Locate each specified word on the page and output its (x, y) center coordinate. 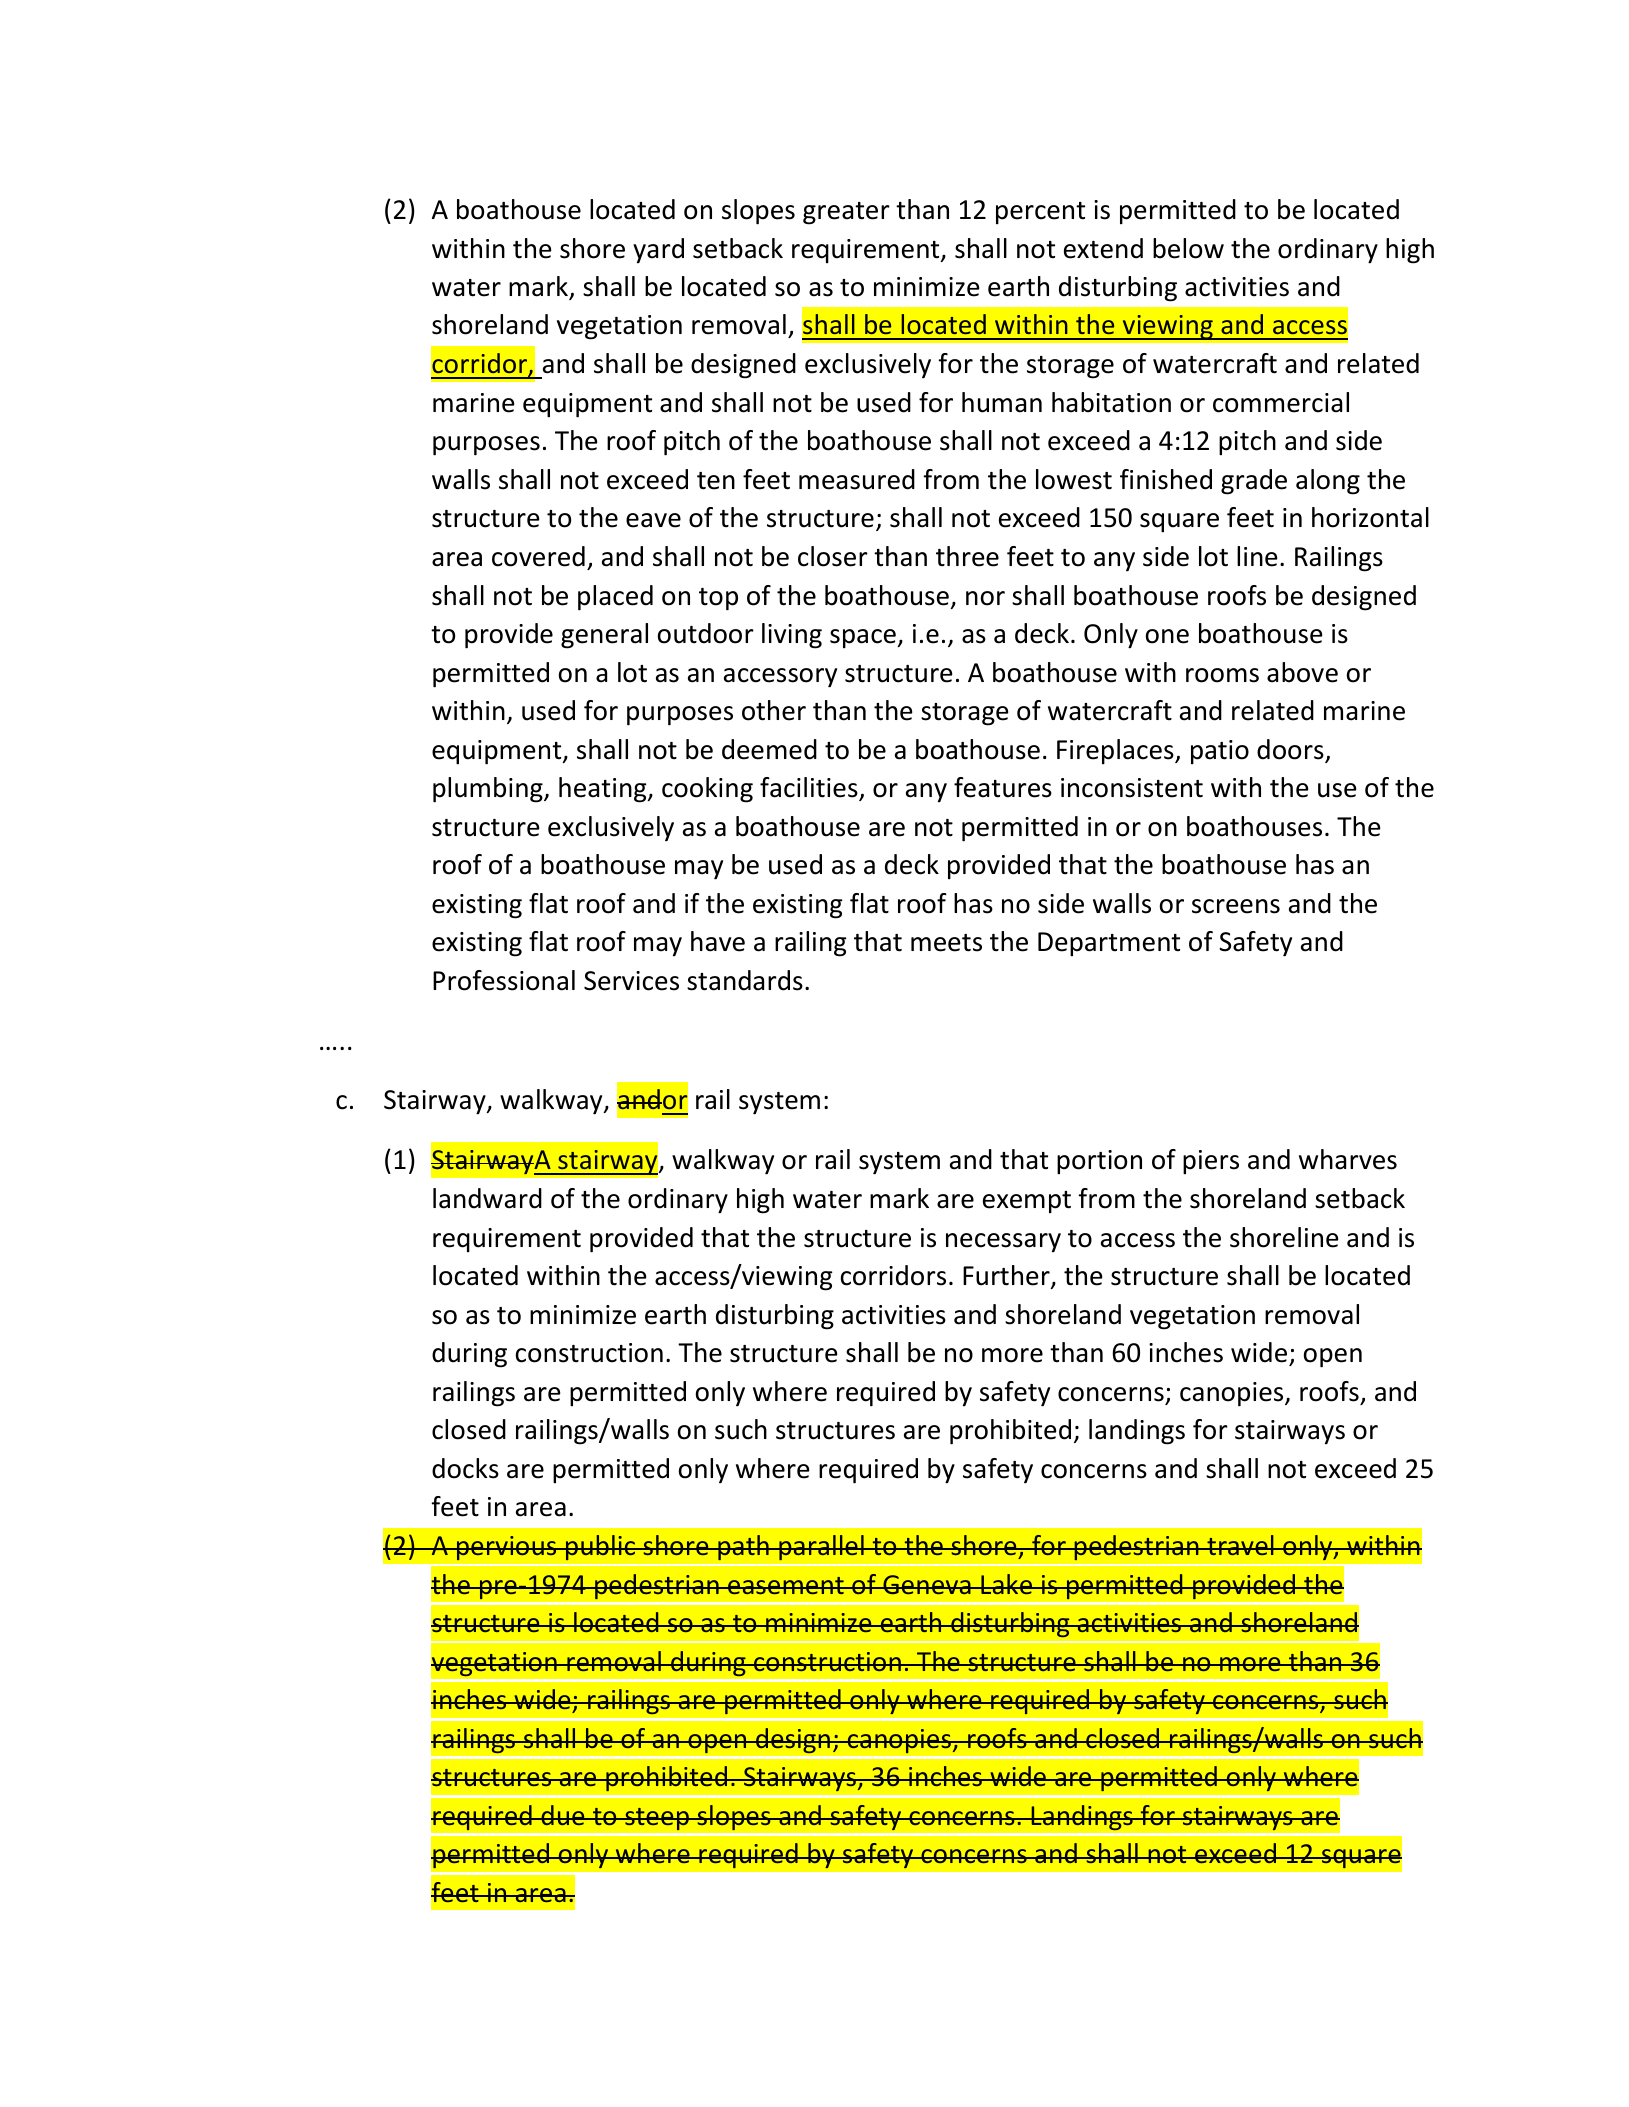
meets (946, 943)
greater (846, 213)
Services (631, 981)
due (563, 1815)
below (1188, 248)
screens (1236, 906)
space (864, 639)
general (604, 636)
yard (658, 250)
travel (1240, 1545)
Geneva (927, 1584)
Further (1007, 1276)
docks (465, 1468)
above (1302, 672)
